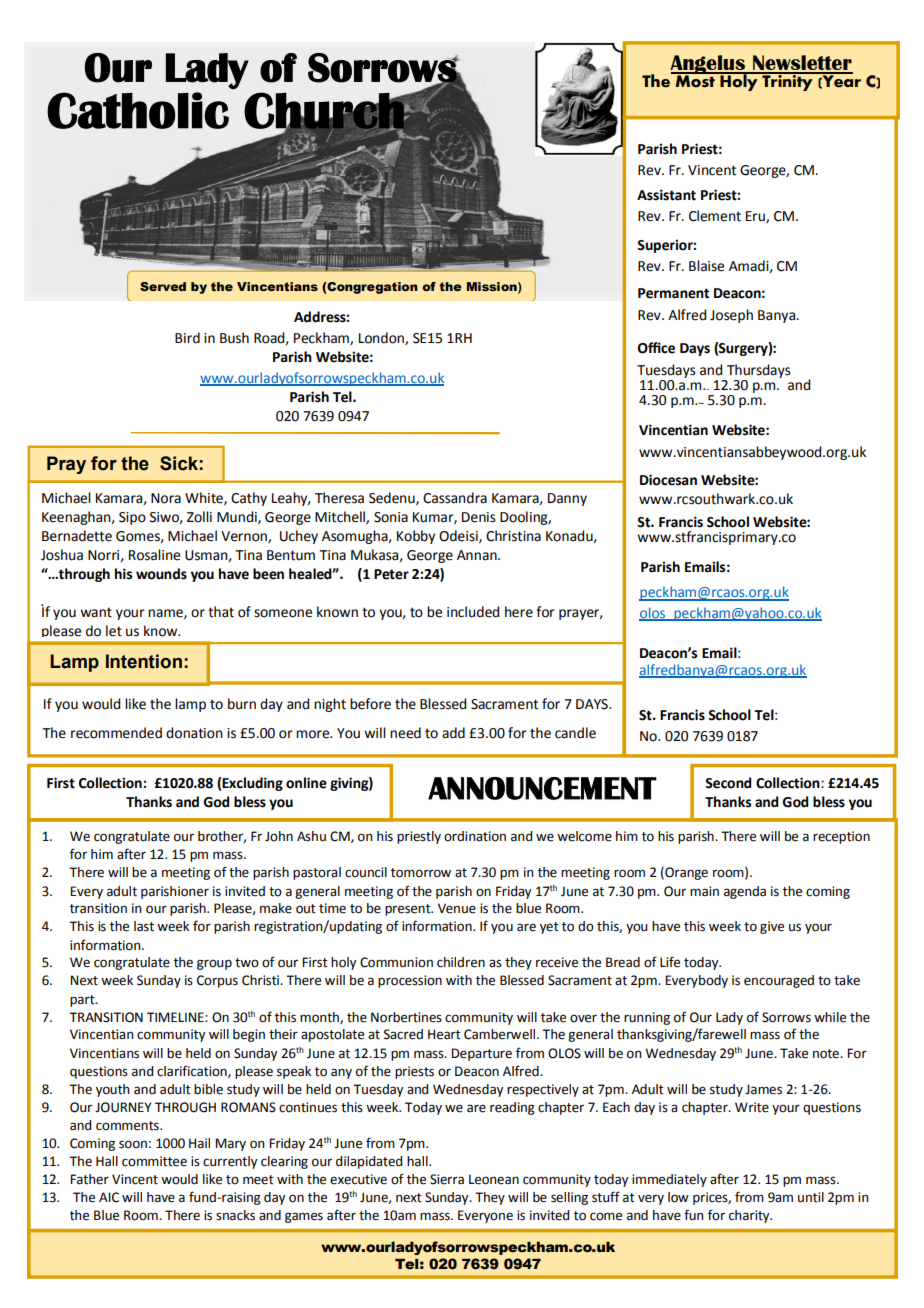  Describe the element at coordinates (252, 784) in the document. I see `Excluding` at that location.
